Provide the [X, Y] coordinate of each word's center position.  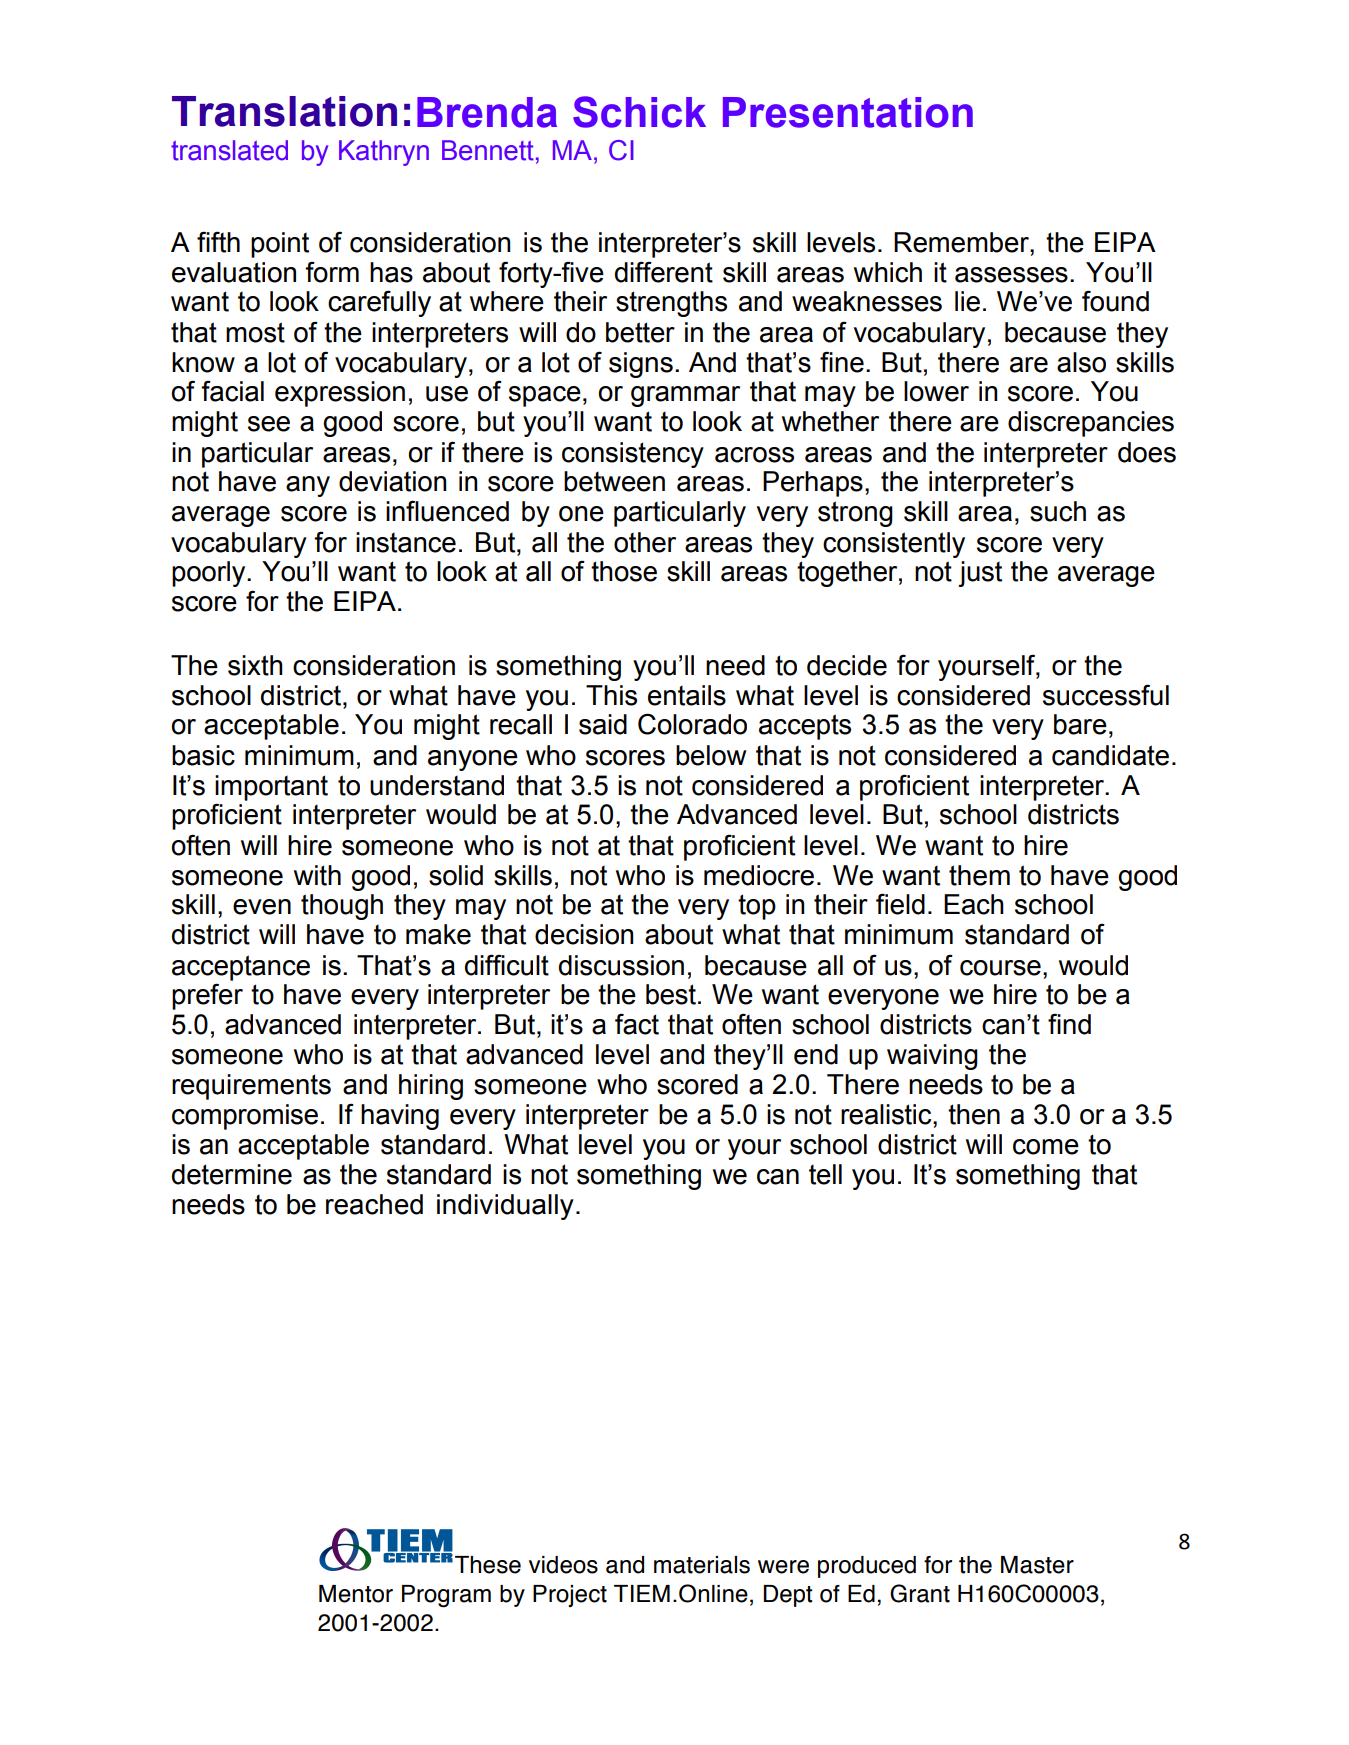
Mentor [356, 1594]
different [664, 272]
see [269, 424]
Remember [962, 242]
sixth [255, 665]
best [671, 994]
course [1000, 968]
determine [232, 1174]
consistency [633, 455]
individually [505, 1207]
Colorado [692, 724]
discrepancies [1091, 424]
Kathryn [384, 153]
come [1046, 1147]
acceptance [241, 968]
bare [1080, 724]
